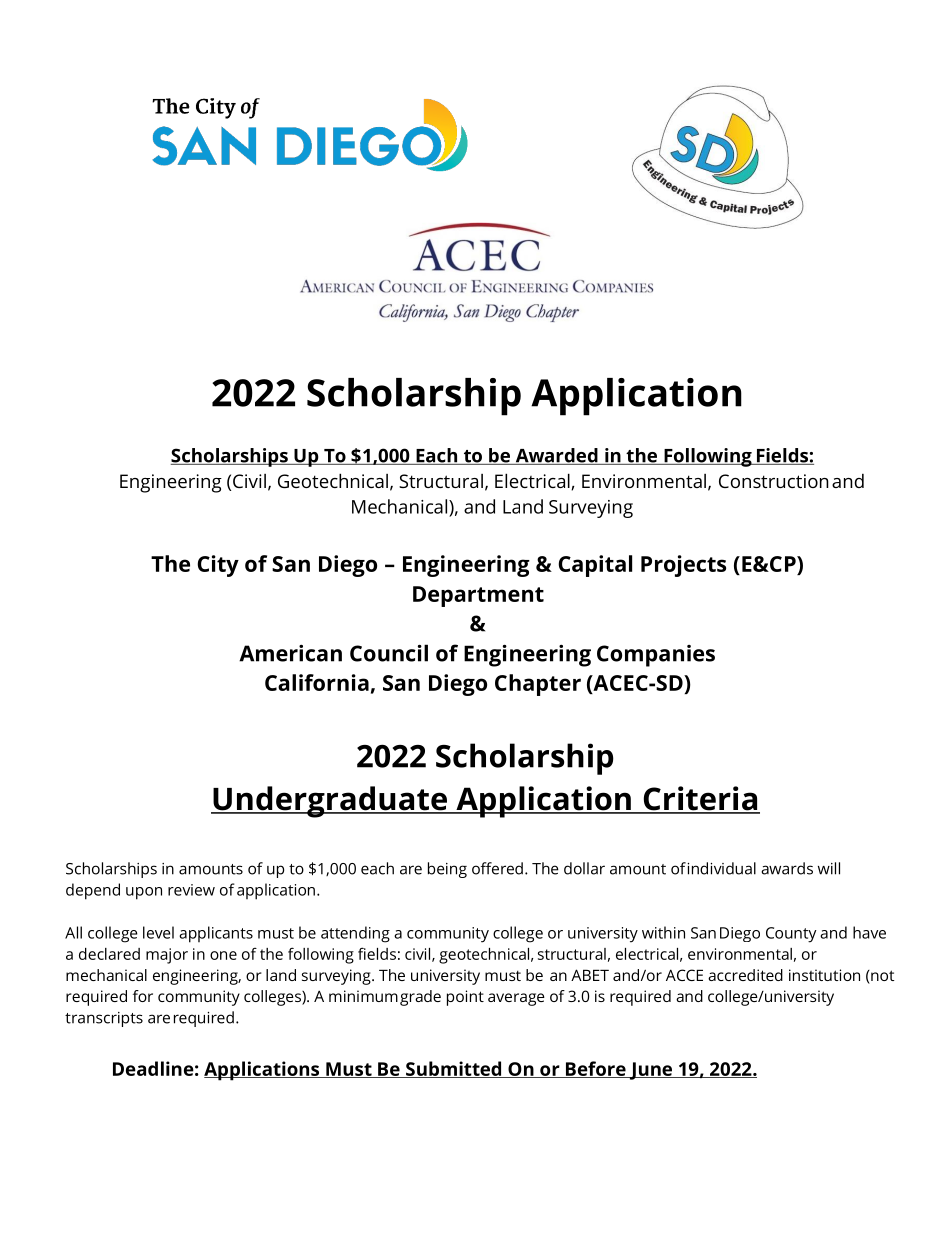 This screenshot has height=1233, width=952. What do you see at coordinates (700, 799) in the screenshot?
I see `Criteria` at bounding box center [700, 799].
